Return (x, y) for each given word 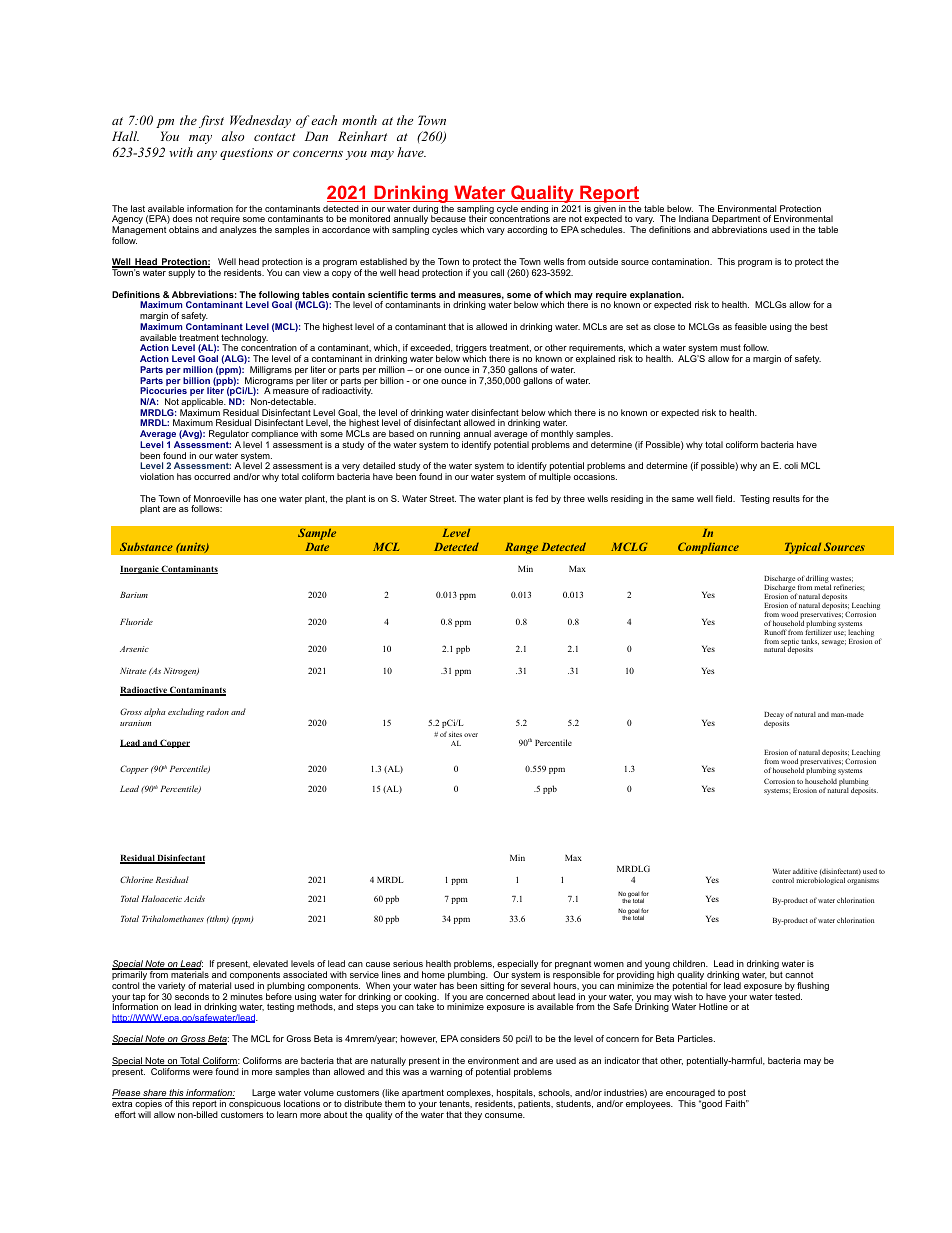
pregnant (573, 966)
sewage (834, 643)
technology (244, 339)
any (207, 155)
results (786, 498)
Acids (194, 898)
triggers (471, 350)
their (478, 218)
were (203, 1072)
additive (805, 871)
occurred (212, 476)
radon (218, 711)
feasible (751, 326)
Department (736, 221)
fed (541, 498)
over (471, 735)
